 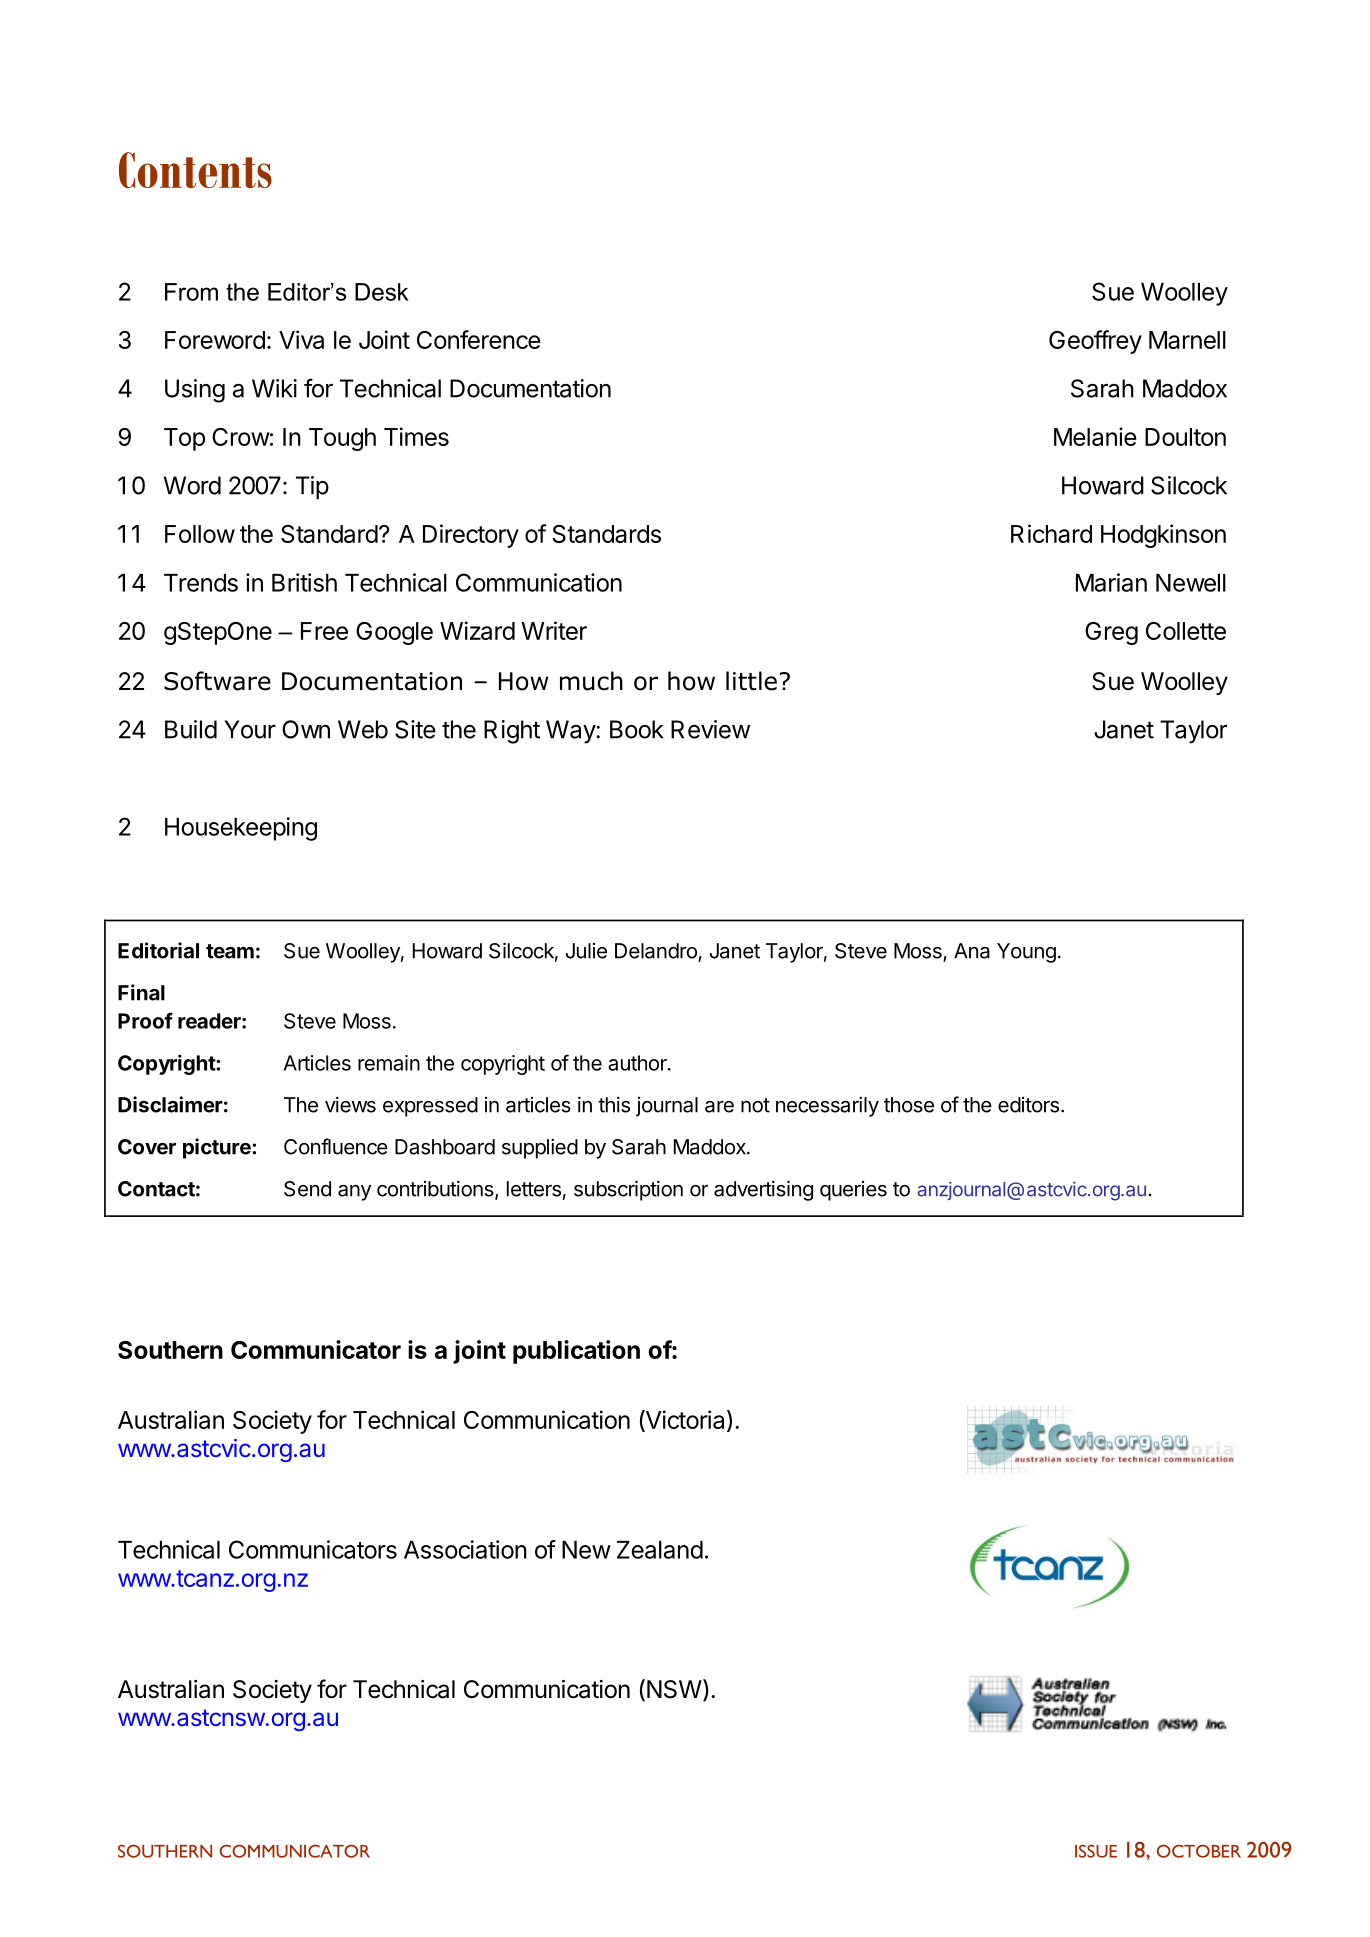 I want to click on queries, so click(x=853, y=1191).
